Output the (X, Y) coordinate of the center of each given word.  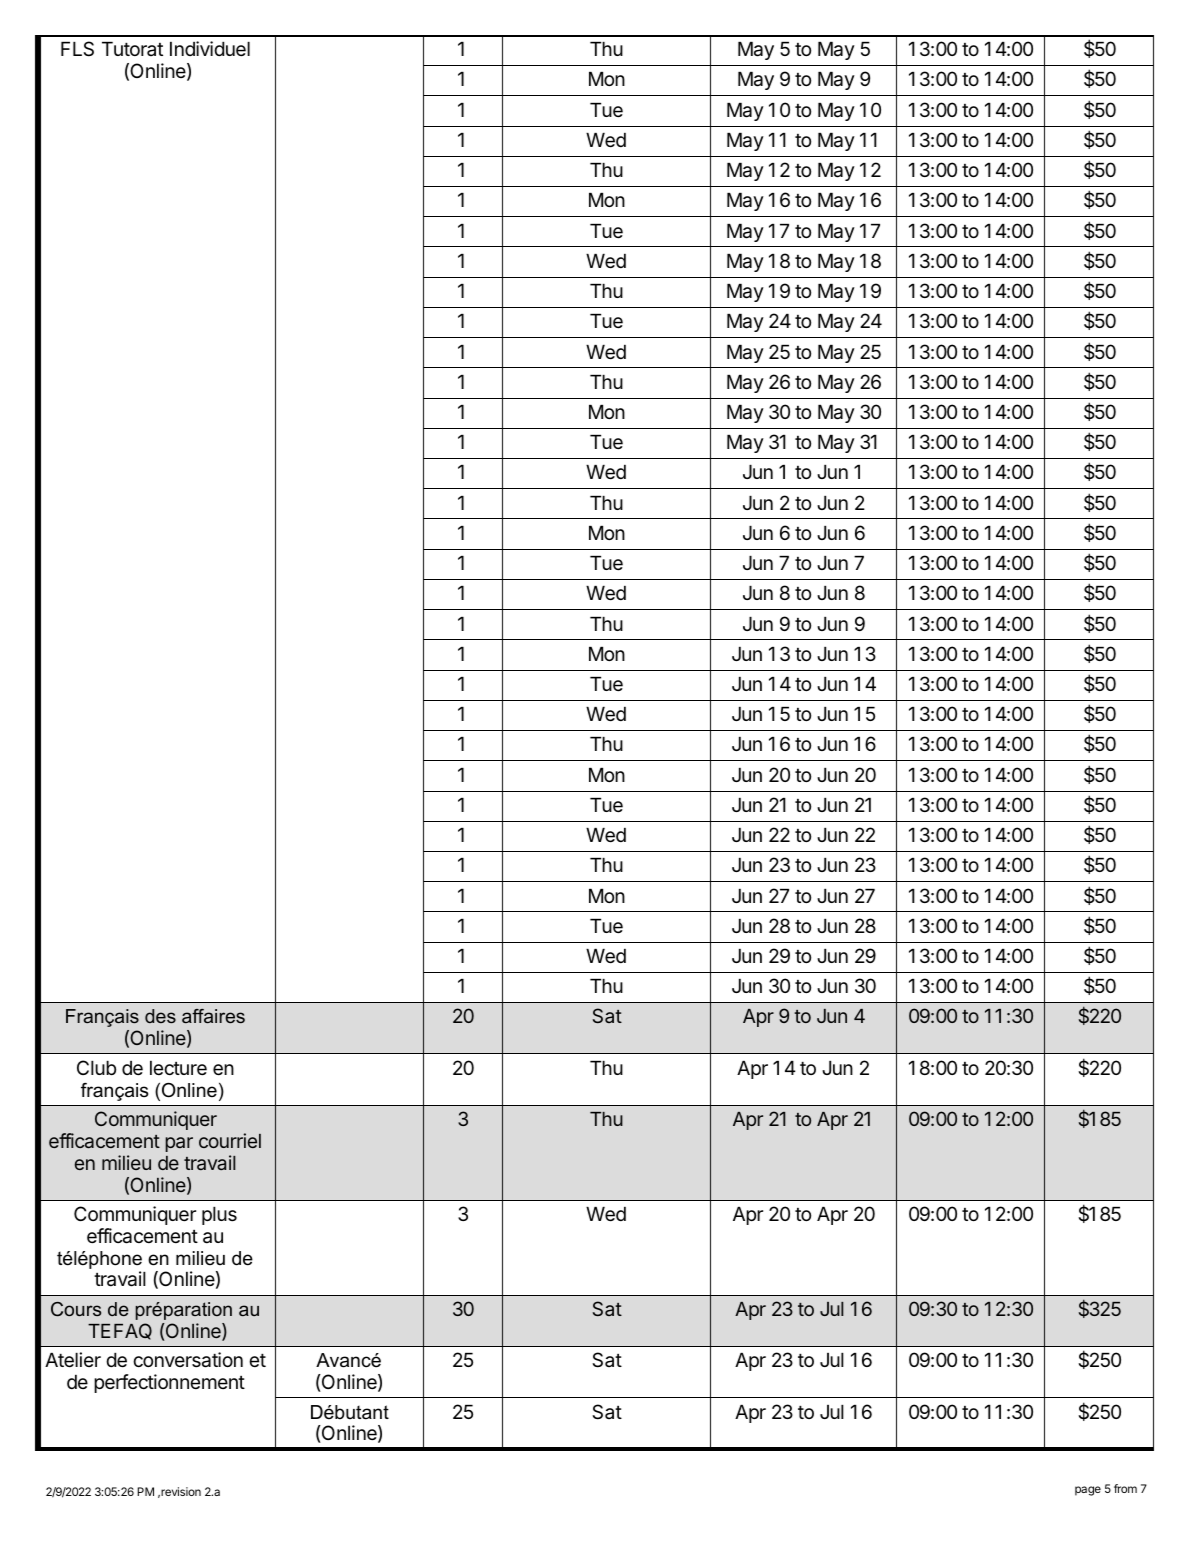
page (1088, 1491)
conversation (188, 1360)
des (160, 1016)
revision (180, 1492)
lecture (178, 1068)
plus (219, 1216)
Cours (76, 1309)
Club (96, 1067)
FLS (77, 49)
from (1125, 1488)
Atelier (73, 1360)
